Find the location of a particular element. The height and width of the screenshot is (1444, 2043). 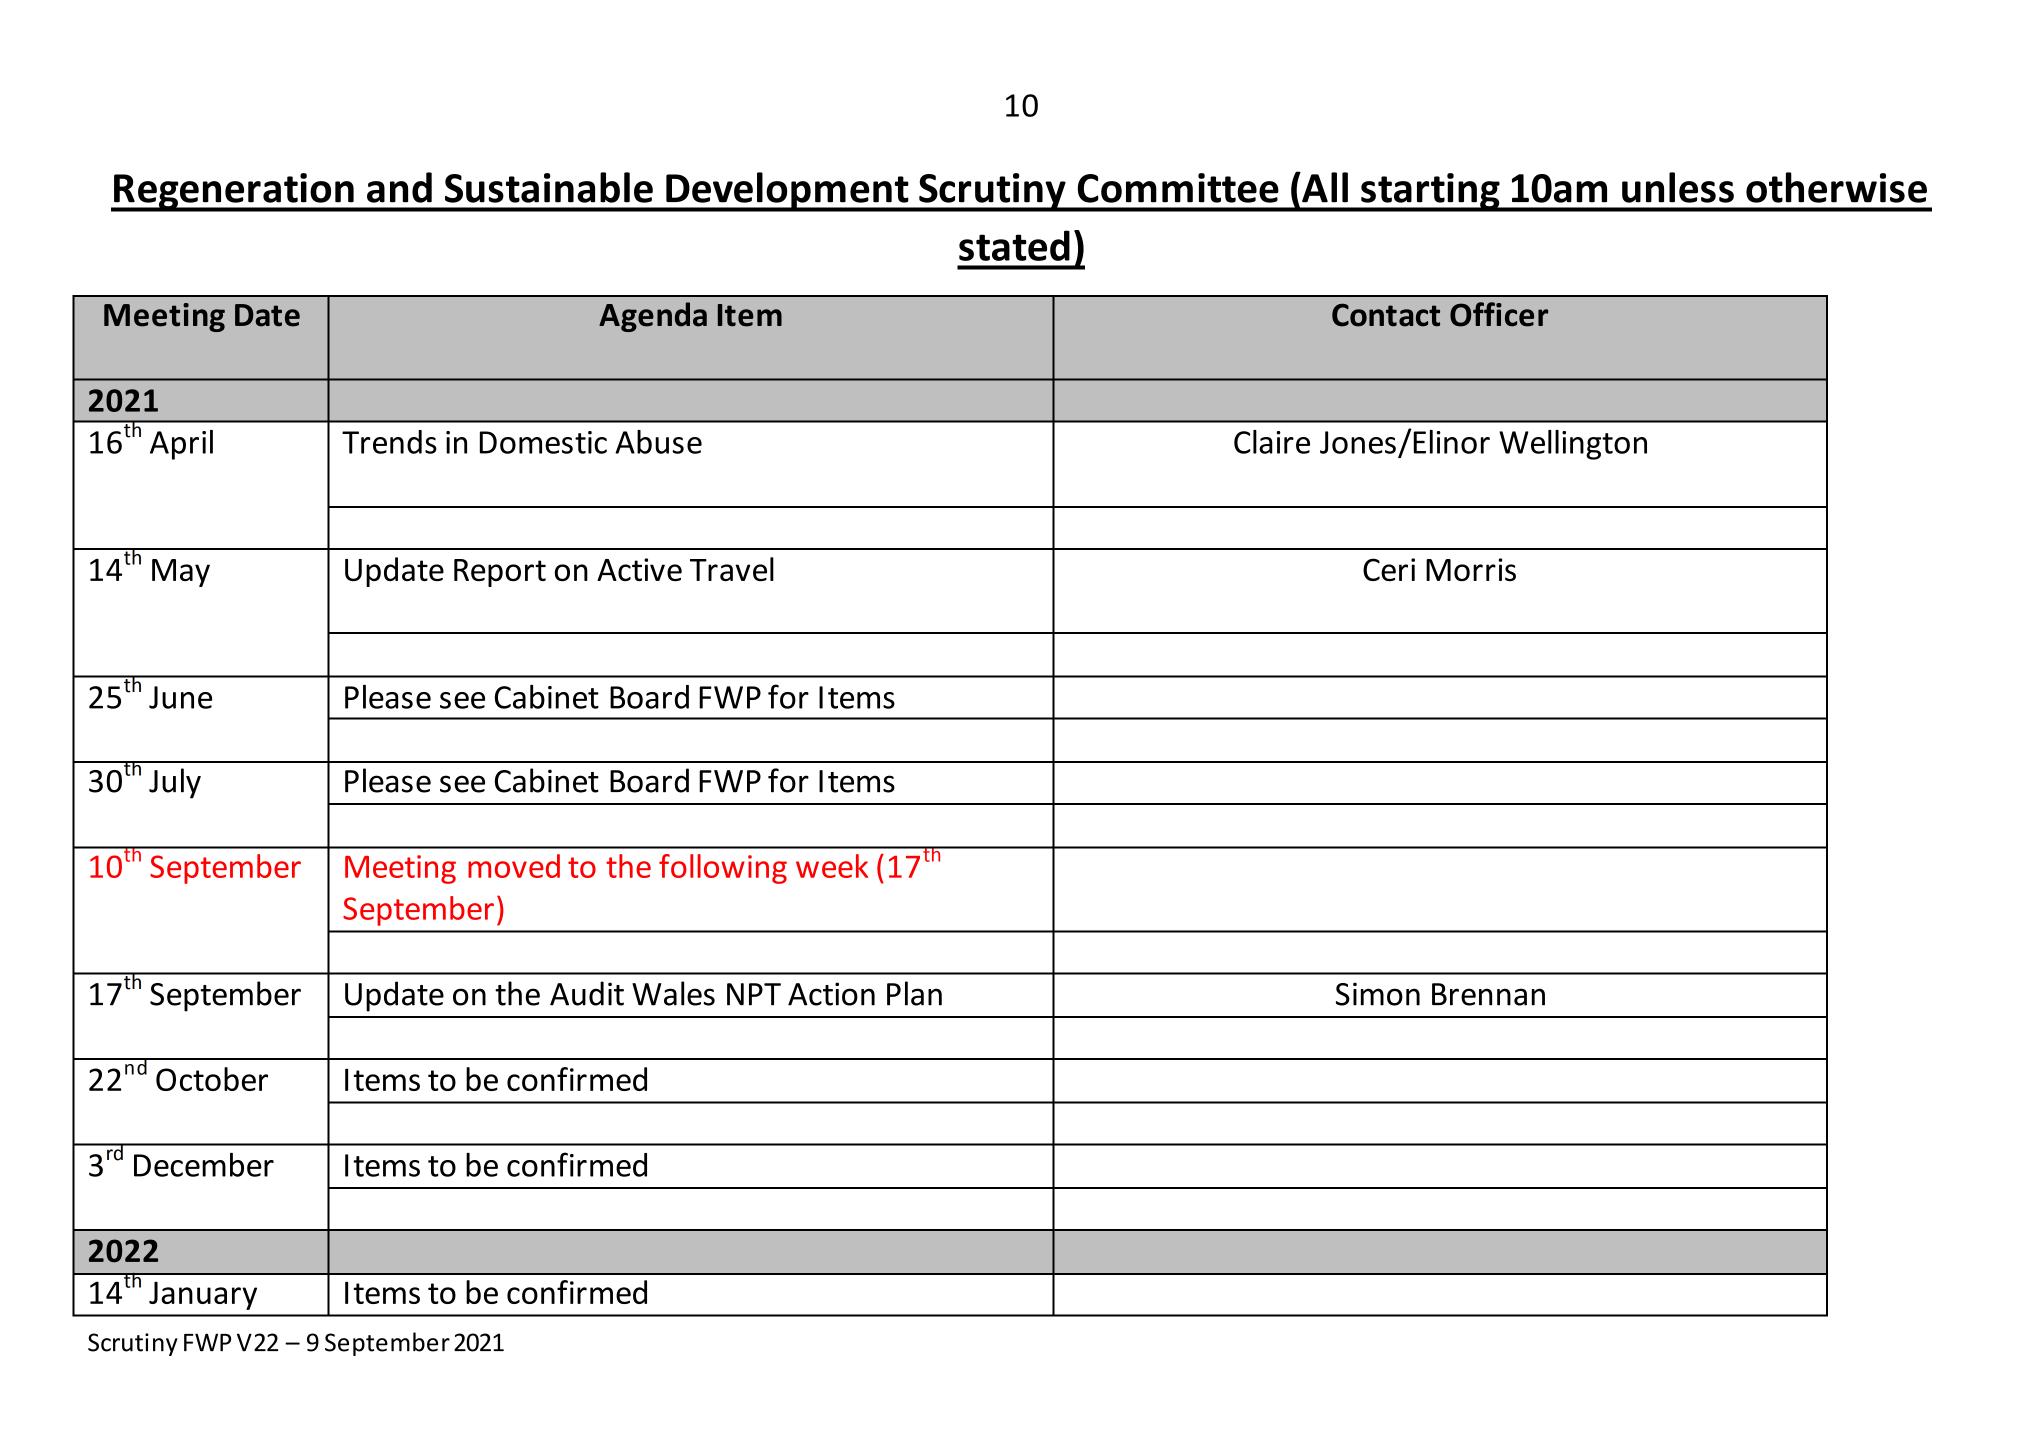

and is located at coordinates (399, 187).
